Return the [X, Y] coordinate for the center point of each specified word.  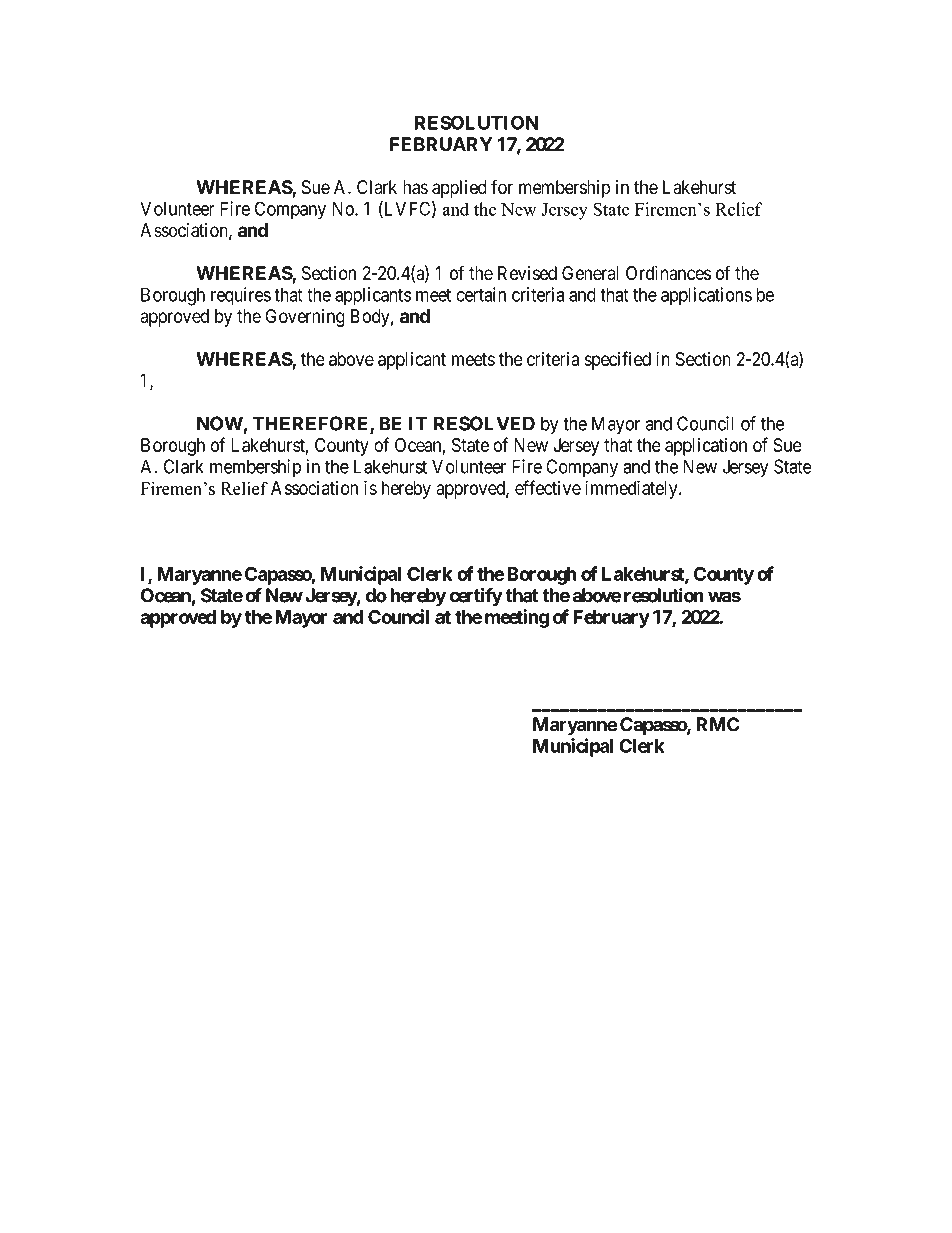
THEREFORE [311, 424]
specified [618, 360]
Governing [305, 318]
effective [548, 487]
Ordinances [668, 273]
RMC [718, 724]
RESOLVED [484, 423]
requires [241, 296]
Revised [527, 273]
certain [481, 294]
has [415, 187]
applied [459, 189]
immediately [632, 489]
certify [476, 597]
